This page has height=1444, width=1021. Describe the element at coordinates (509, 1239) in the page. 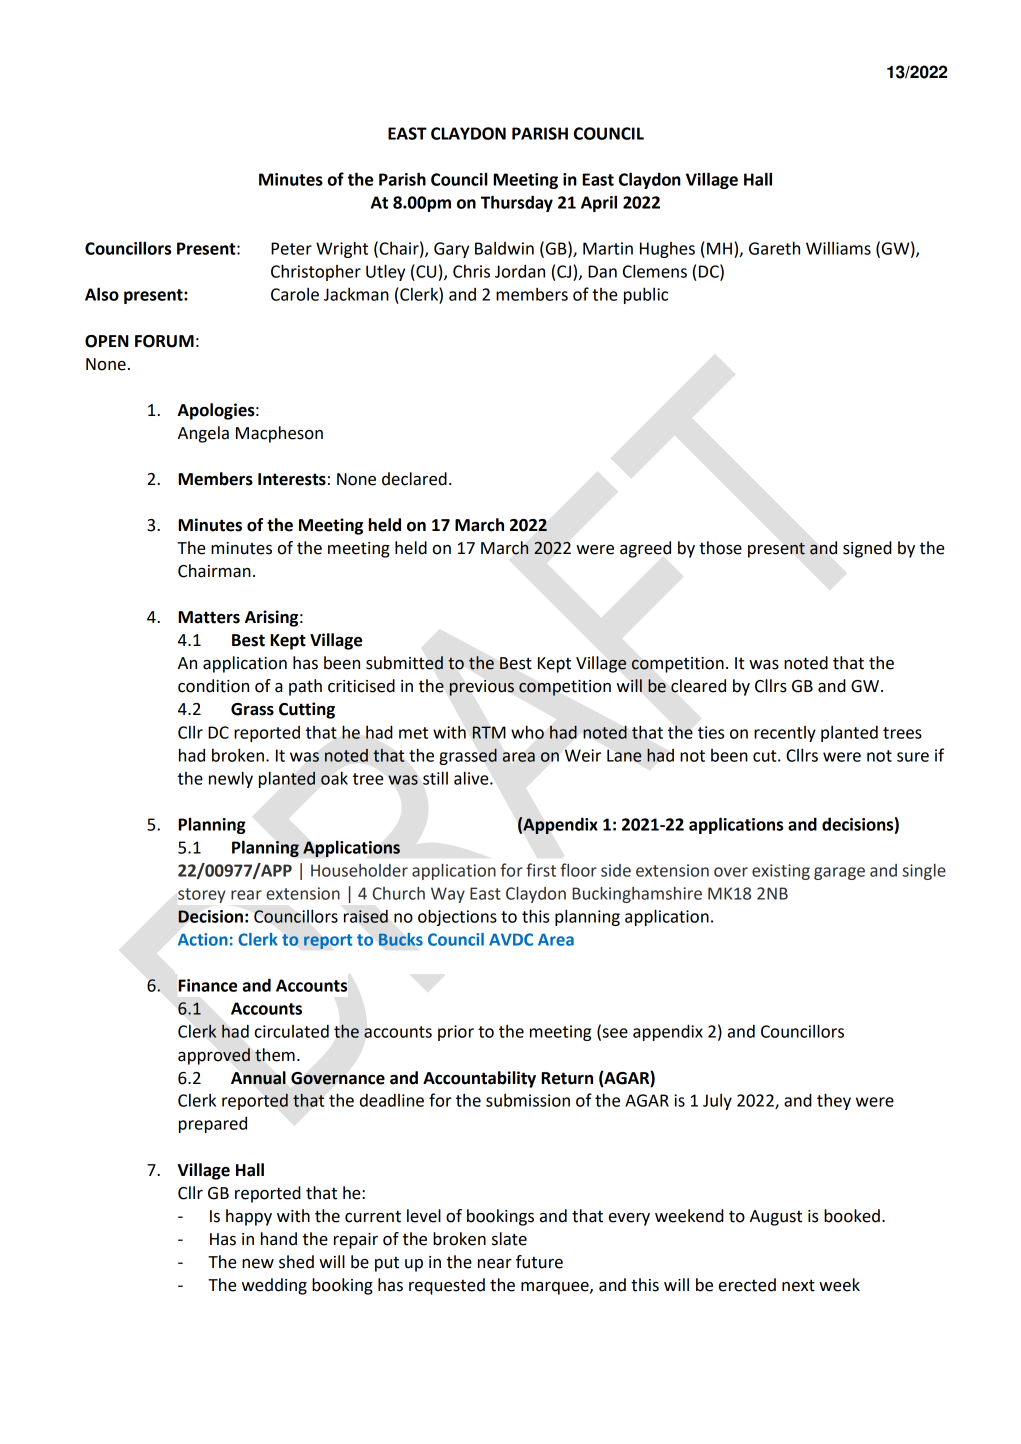

I see `slate` at that location.
